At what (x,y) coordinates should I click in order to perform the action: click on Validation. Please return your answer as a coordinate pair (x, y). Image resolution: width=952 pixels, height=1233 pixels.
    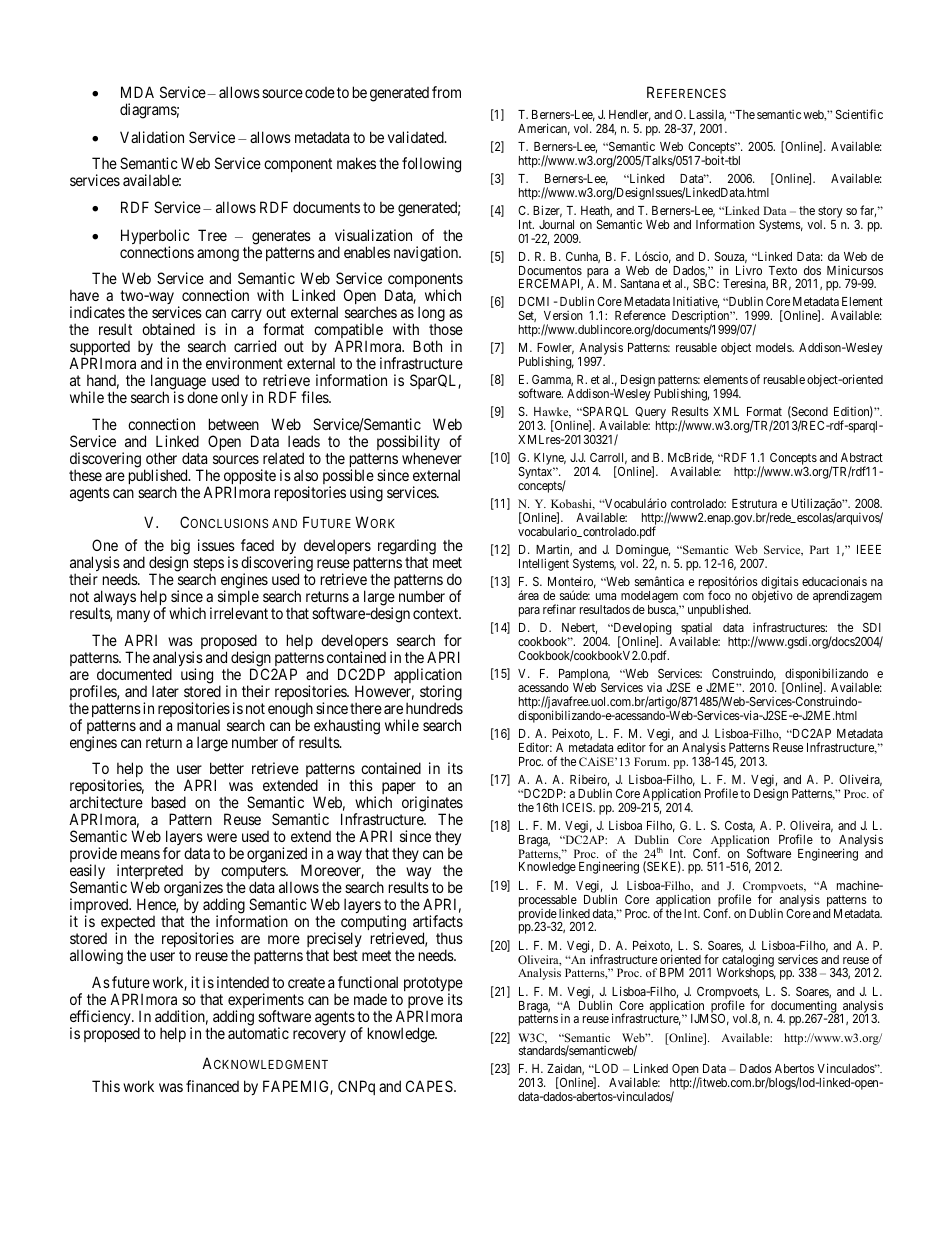
    Looking at the image, I should click on (152, 137).
